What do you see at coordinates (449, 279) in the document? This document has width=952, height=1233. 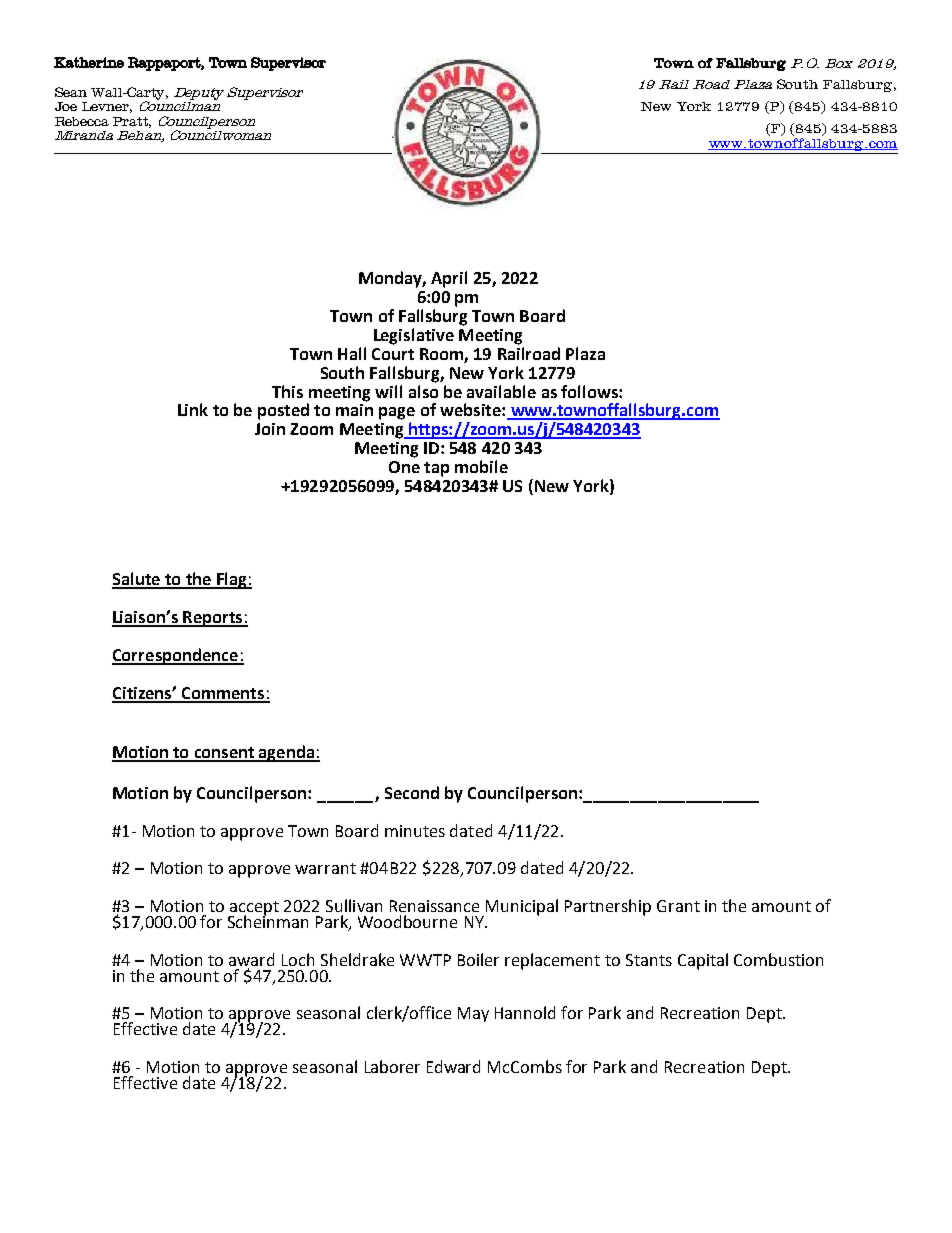 I see `April` at bounding box center [449, 279].
